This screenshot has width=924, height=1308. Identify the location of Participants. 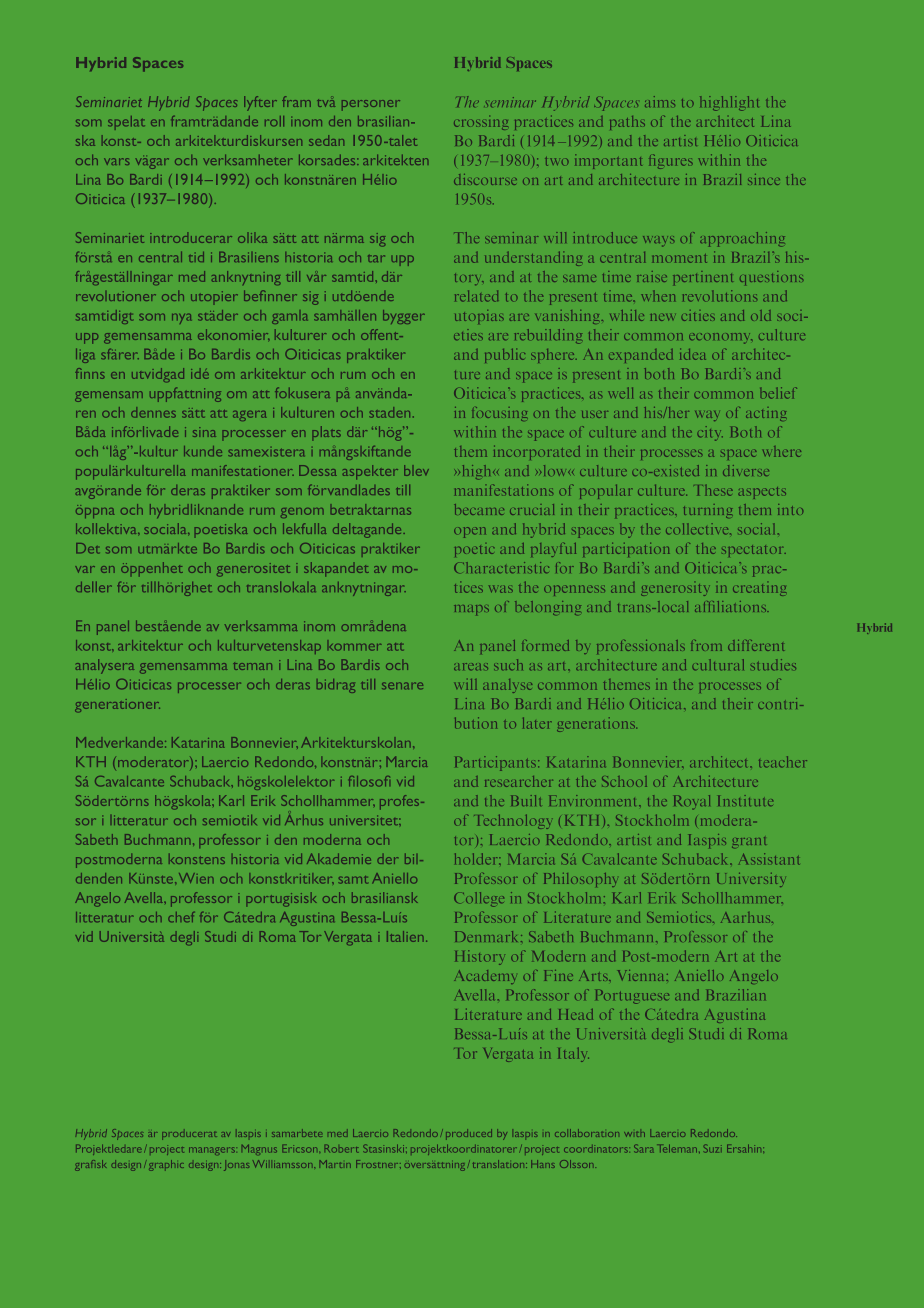
(495, 763).
